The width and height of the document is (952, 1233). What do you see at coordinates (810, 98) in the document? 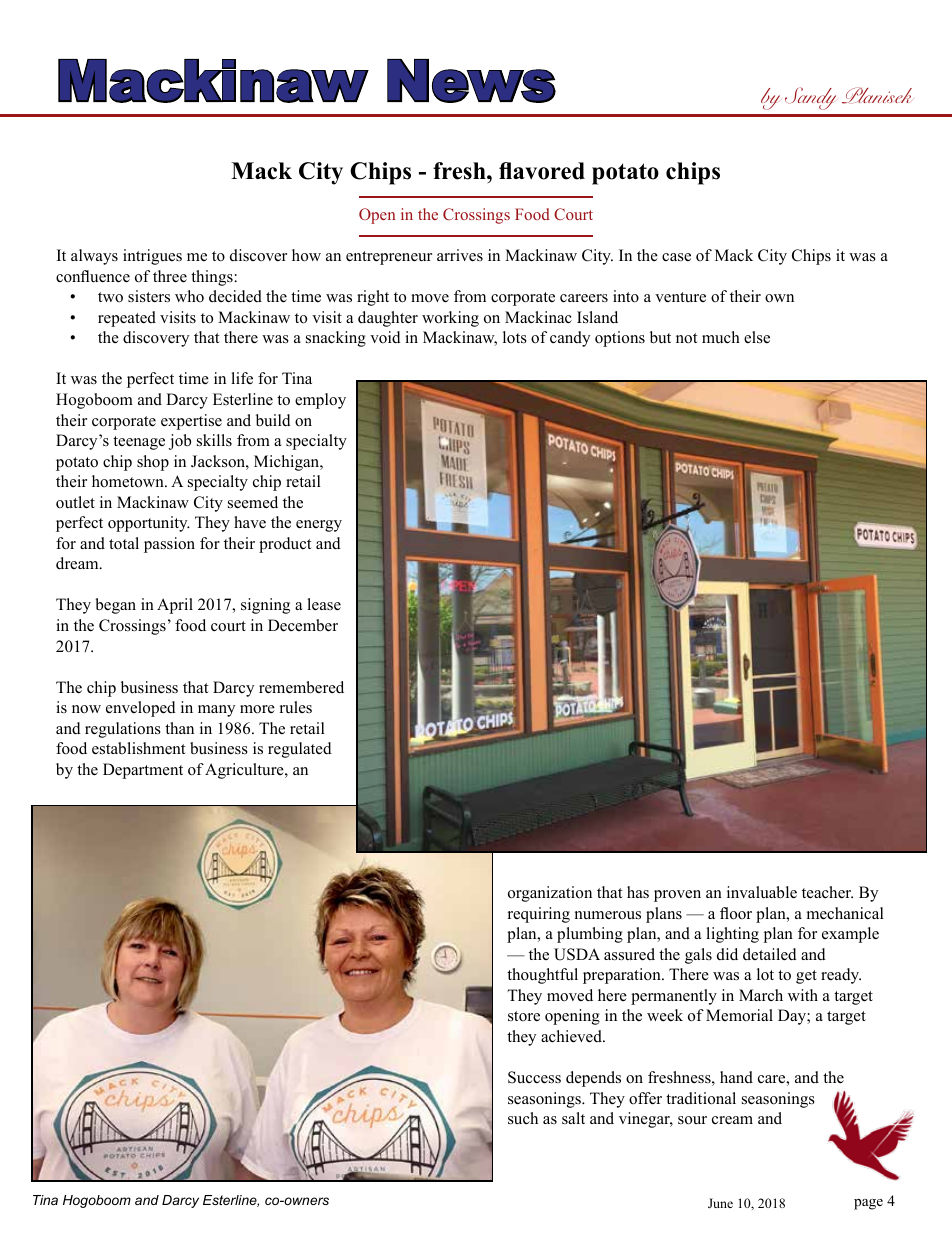
I see `Sandy` at bounding box center [810, 98].
